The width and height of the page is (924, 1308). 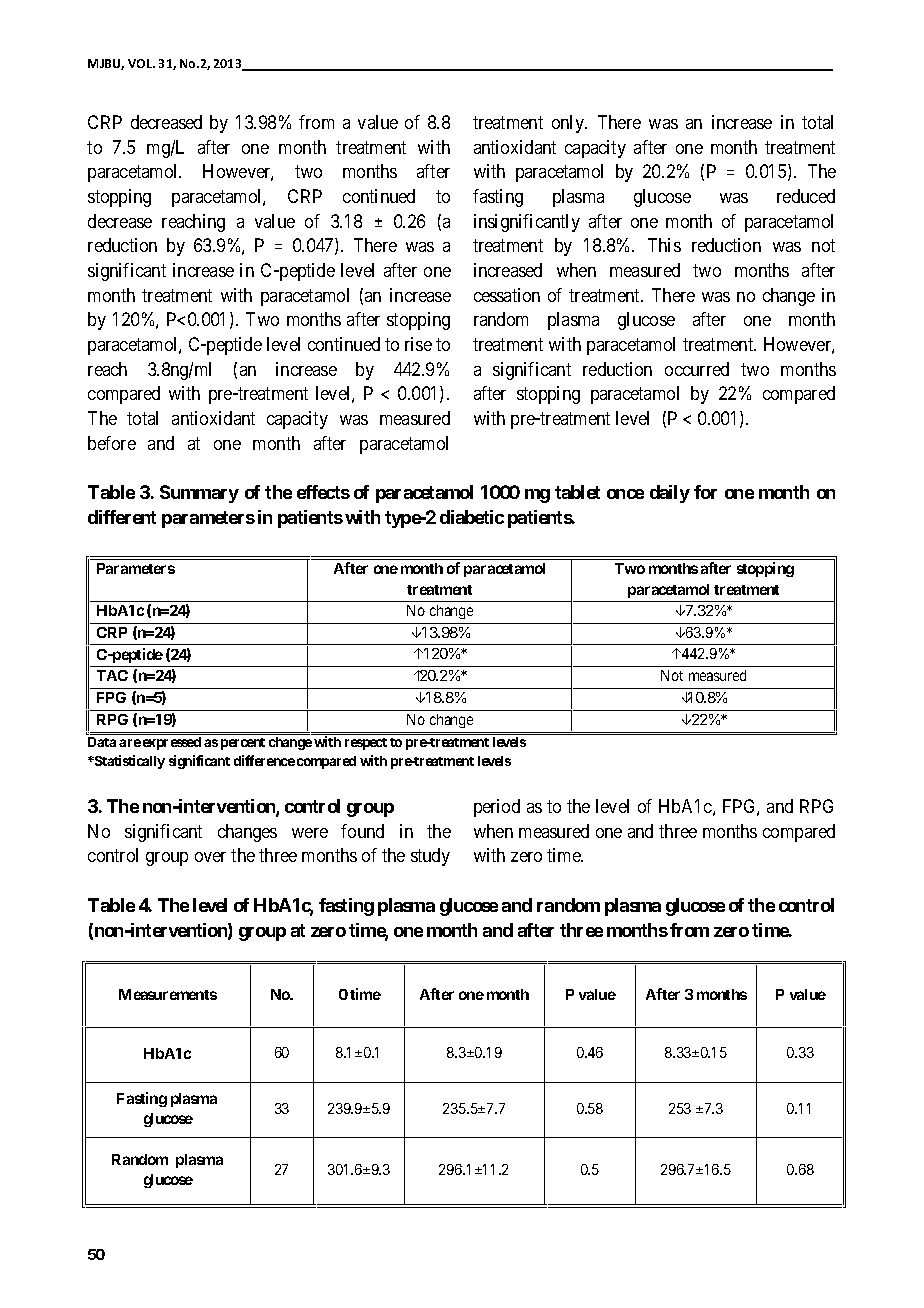 What do you see at coordinates (569, 124) in the page?
I see `only` at bounding box center [569, 124].
